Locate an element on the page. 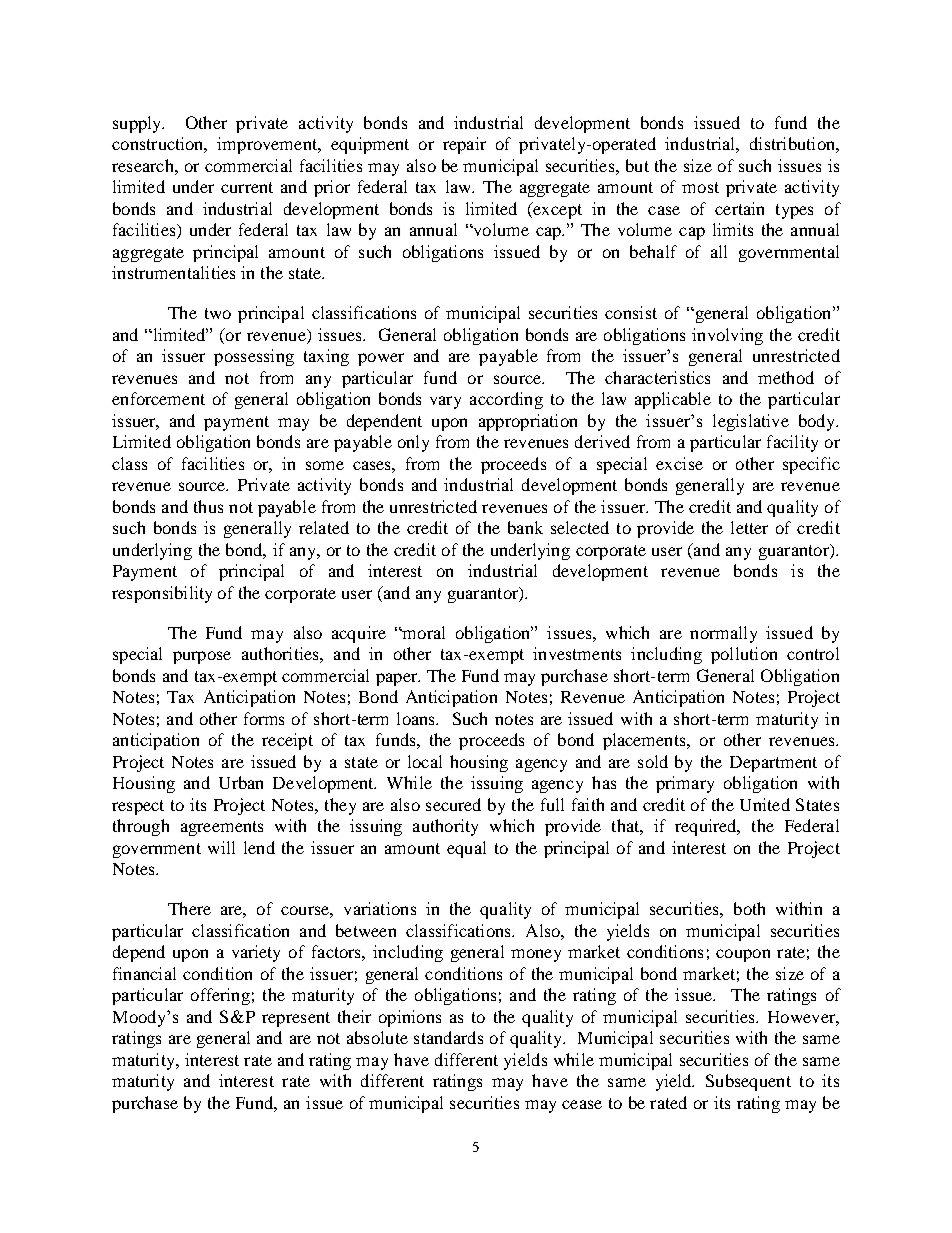 The image size is (952, 1233). repair is located at coordinates (464, 145).
